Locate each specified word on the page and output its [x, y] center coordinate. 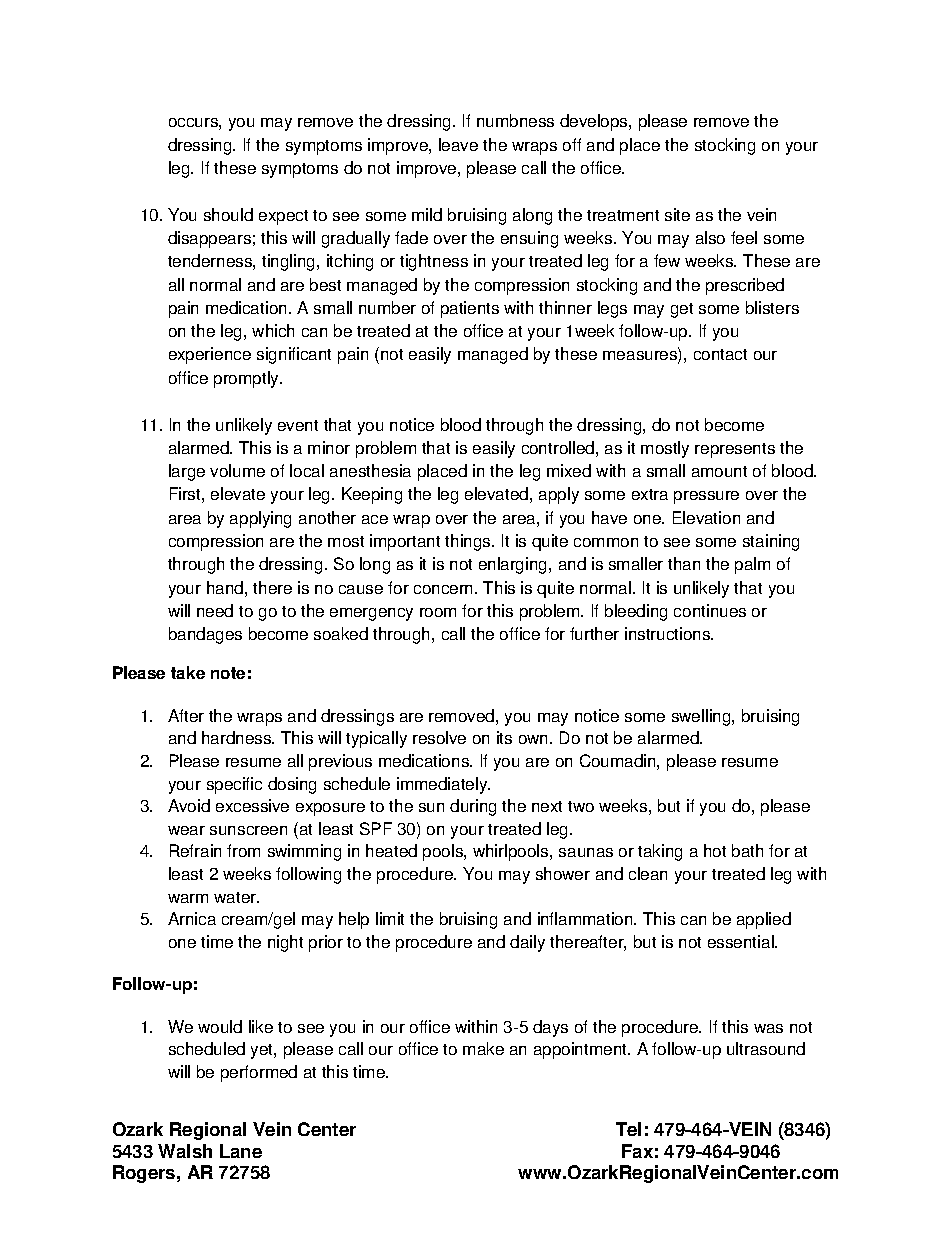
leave [458, 144]
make [483, 1048]
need [215, 610]
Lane [241, 1151]
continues [710, 610]
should [228, 214]
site [677, 214]
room [438, 612]
